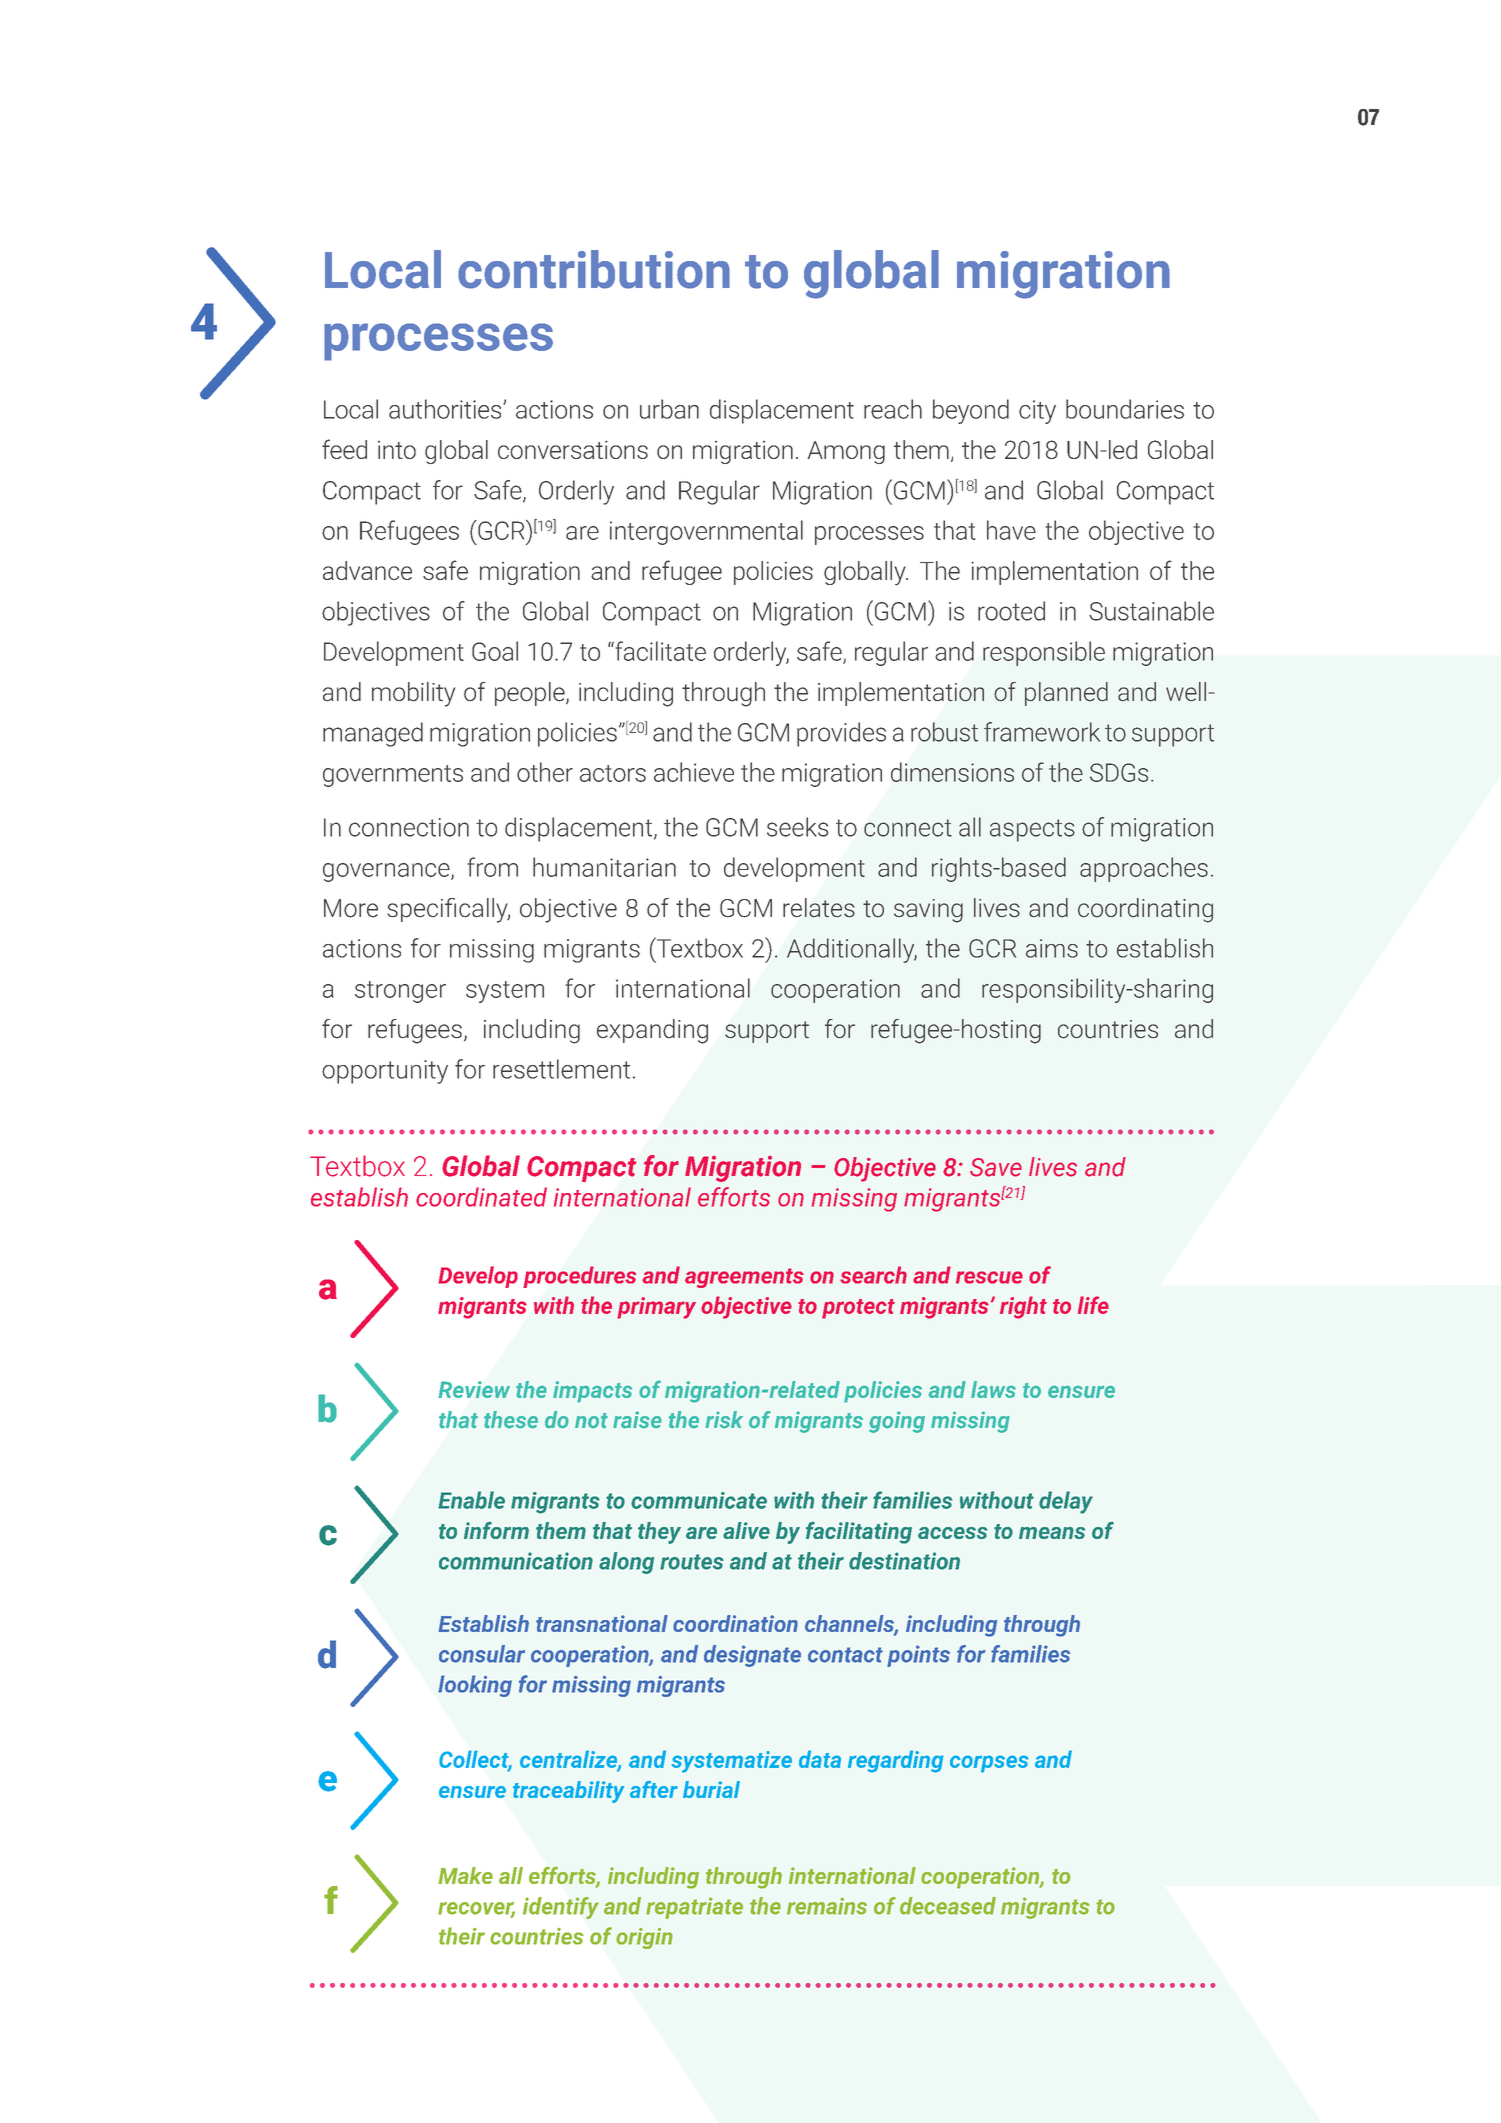  Describe the element at coordinates (669, 409) in the document. I see `urban` at that location.
